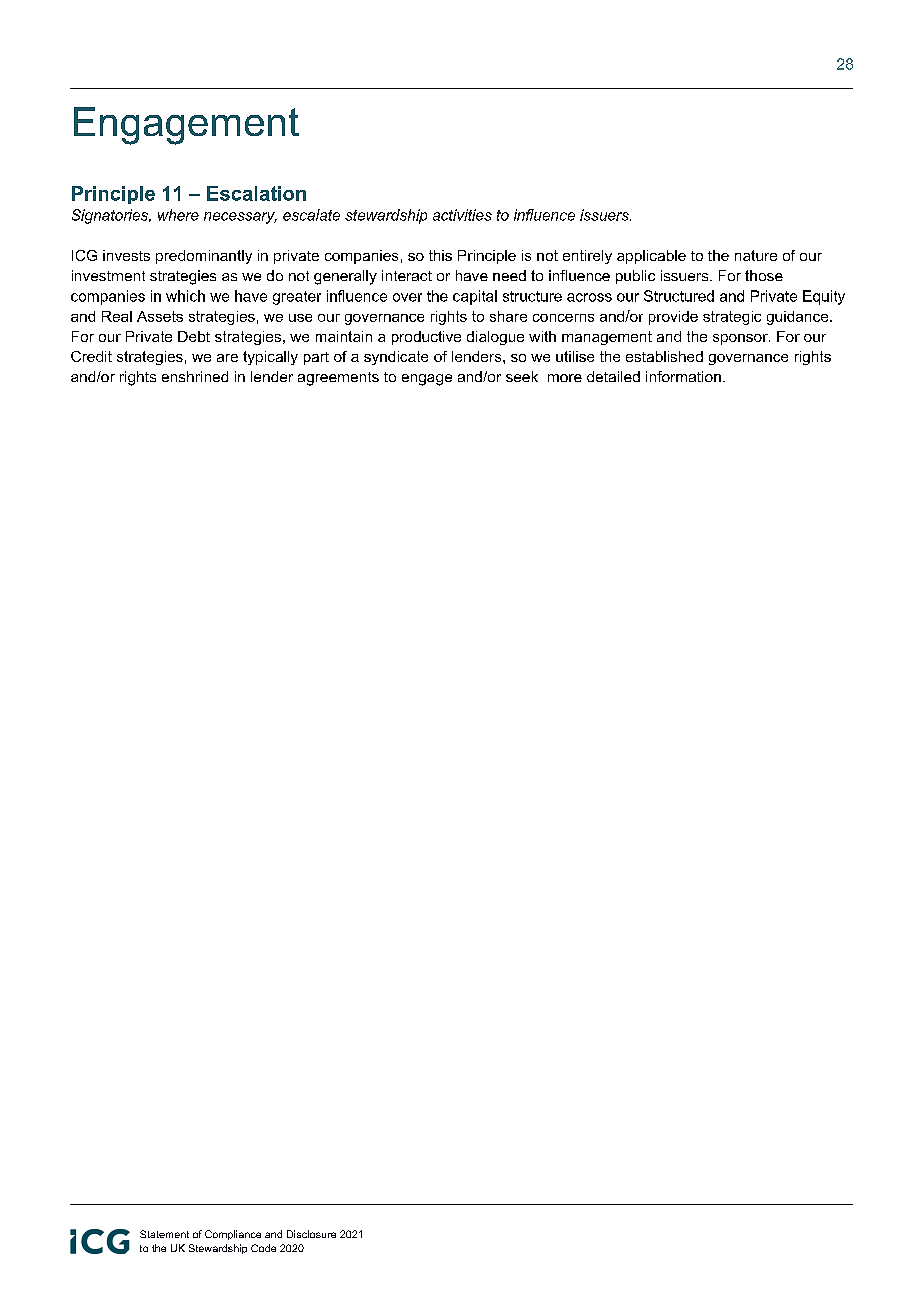  I want to click on enshrined, so click(195, 376).
